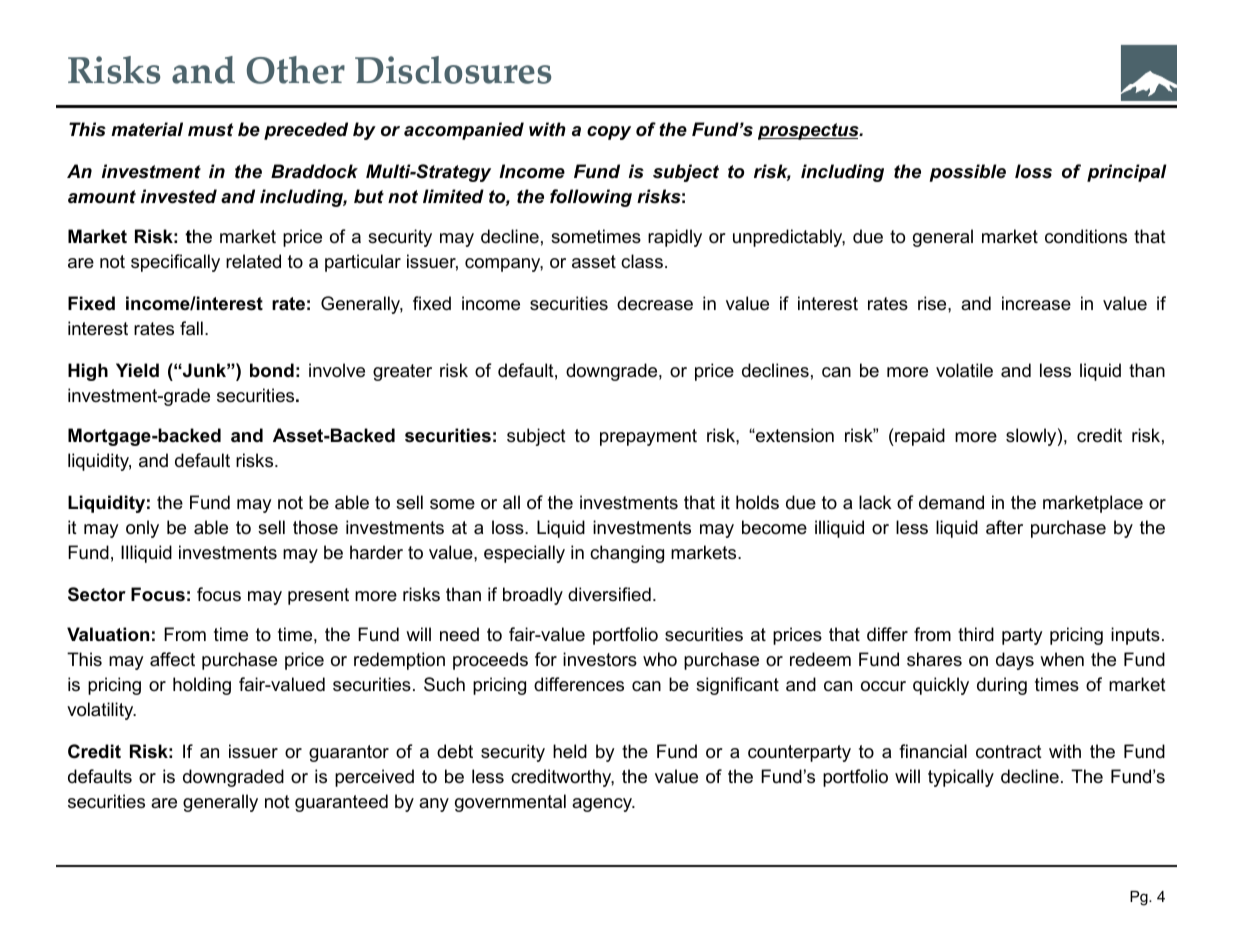 The image size is (1233, 952). Describe the element at coordinates (341, 803) in the screenshot. I see `guaranteed` at that location.
